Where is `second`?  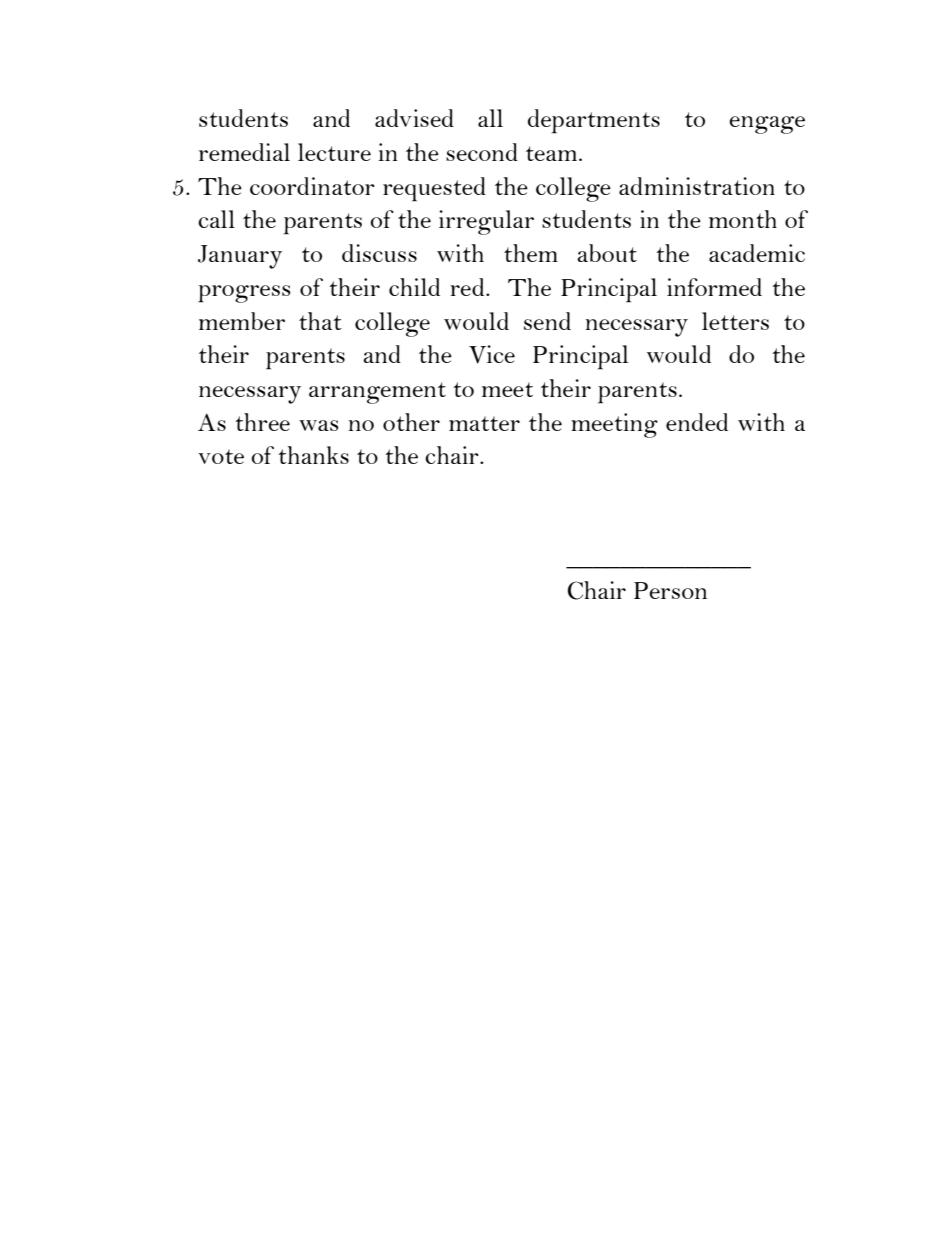
second is located at coordinates (482, 152).
